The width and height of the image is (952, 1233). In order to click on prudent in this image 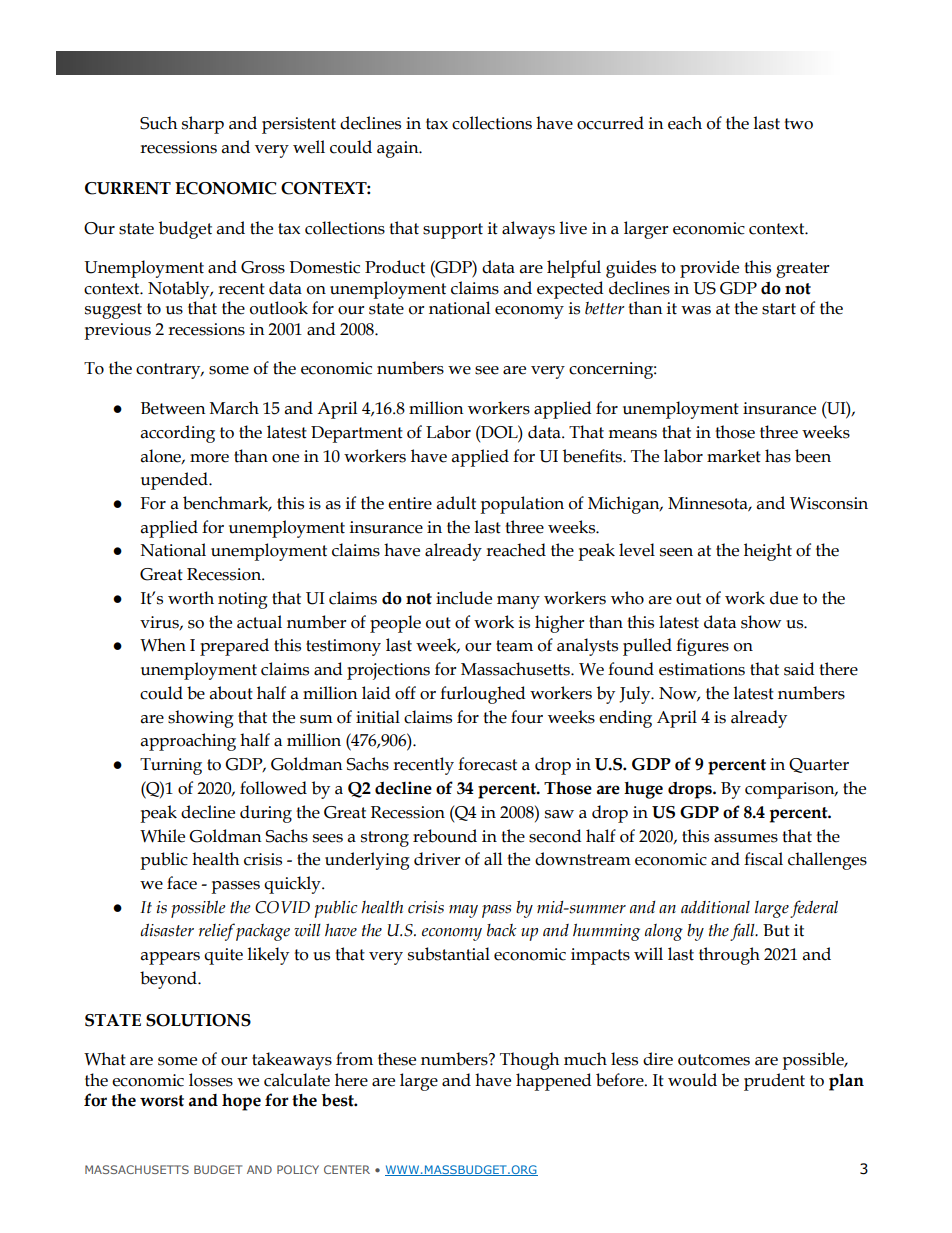, I will do `click(774, 1082)`.
